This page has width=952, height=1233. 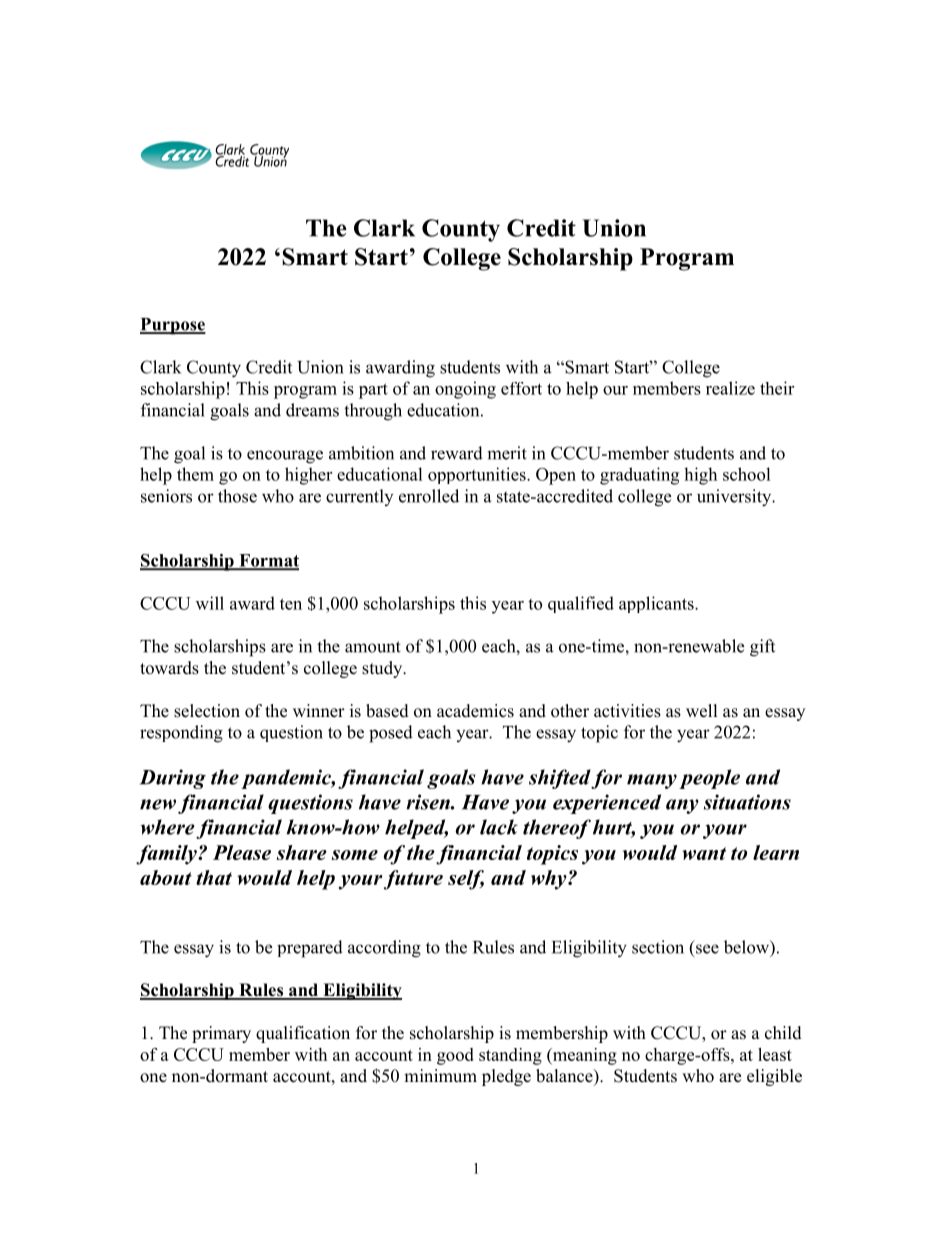 What do you see at coordinates (775, 1054) in the page?
I see `least` at bounding box center [775, 1054].
